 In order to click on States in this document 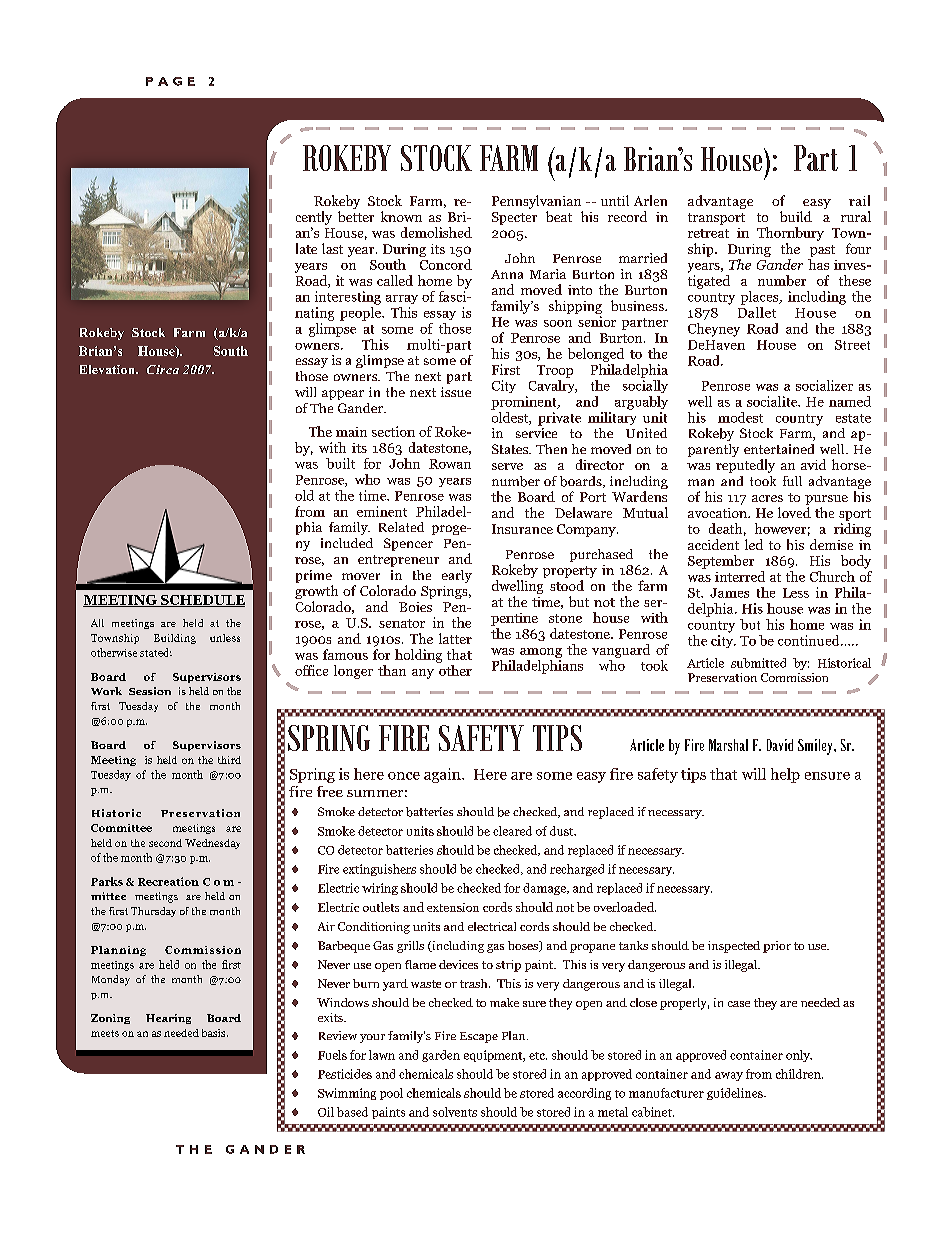, I will do `click(511, 449)`.
